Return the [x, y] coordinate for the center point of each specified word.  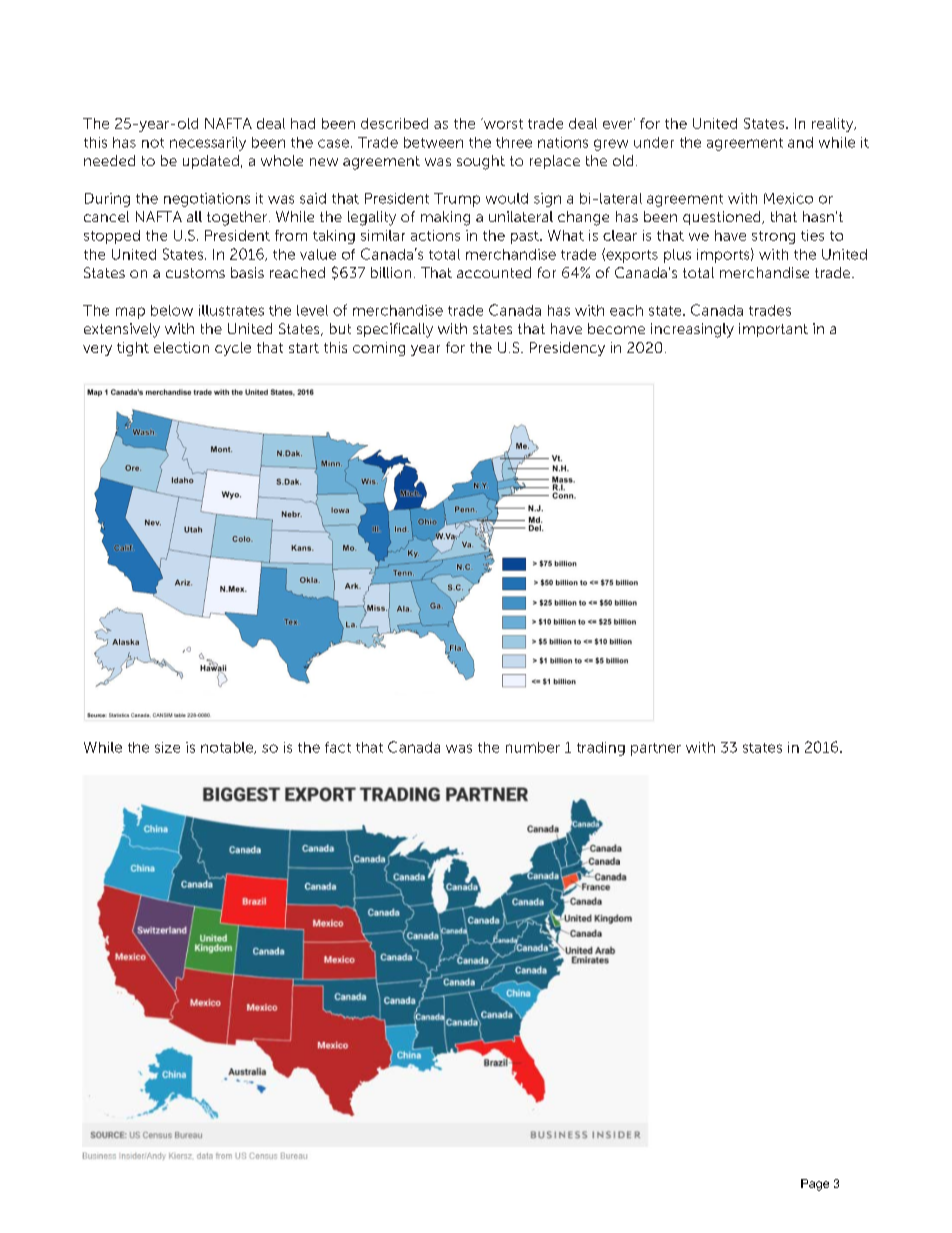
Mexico [788, 198]
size [167, 747]
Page [815, 1185]
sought [481, 162]
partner [656, 749]
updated [211, 162]
